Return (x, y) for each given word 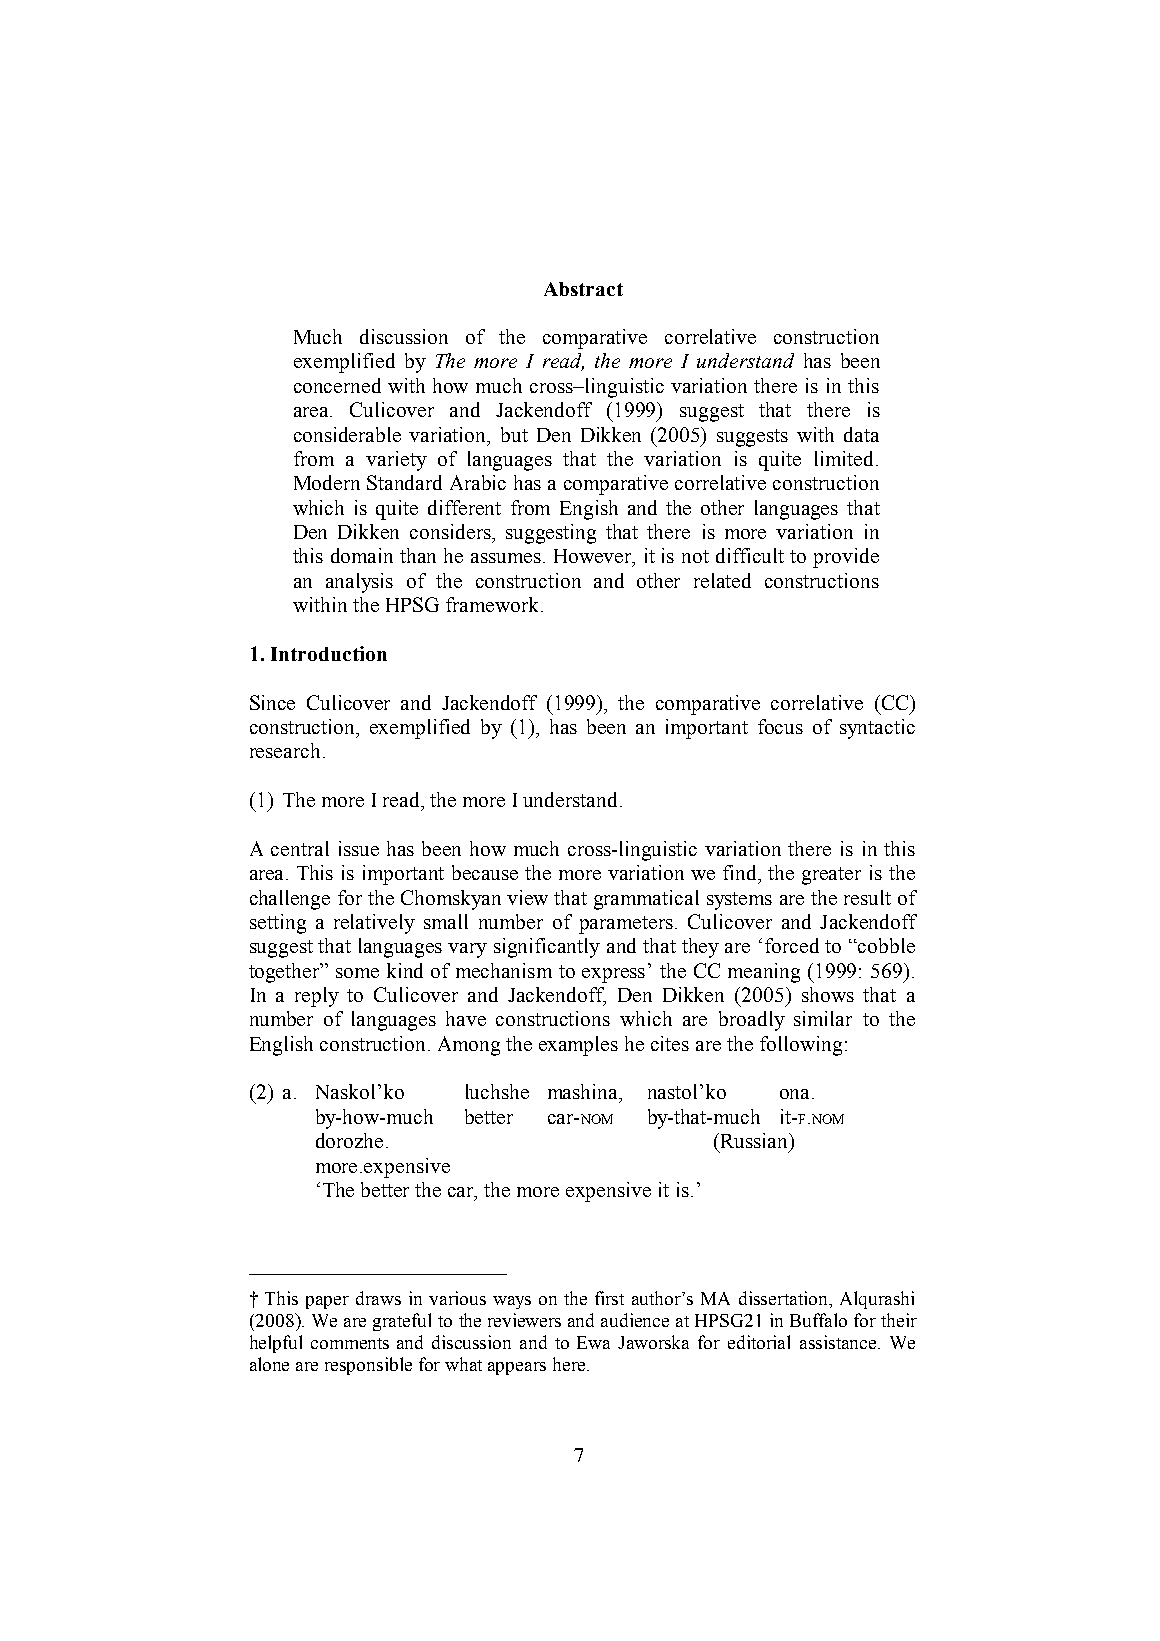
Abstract (583, 289)
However (594, 557)
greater (831, 876)
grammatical (646, 900)
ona (796, 1094)
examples (578, 1046)
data (861, 434)
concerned (337, 385)
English (281, 1046)
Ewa (593, 1342)
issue (359, 848)
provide (846, 558)
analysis (359, 583)
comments (350, 1343)
